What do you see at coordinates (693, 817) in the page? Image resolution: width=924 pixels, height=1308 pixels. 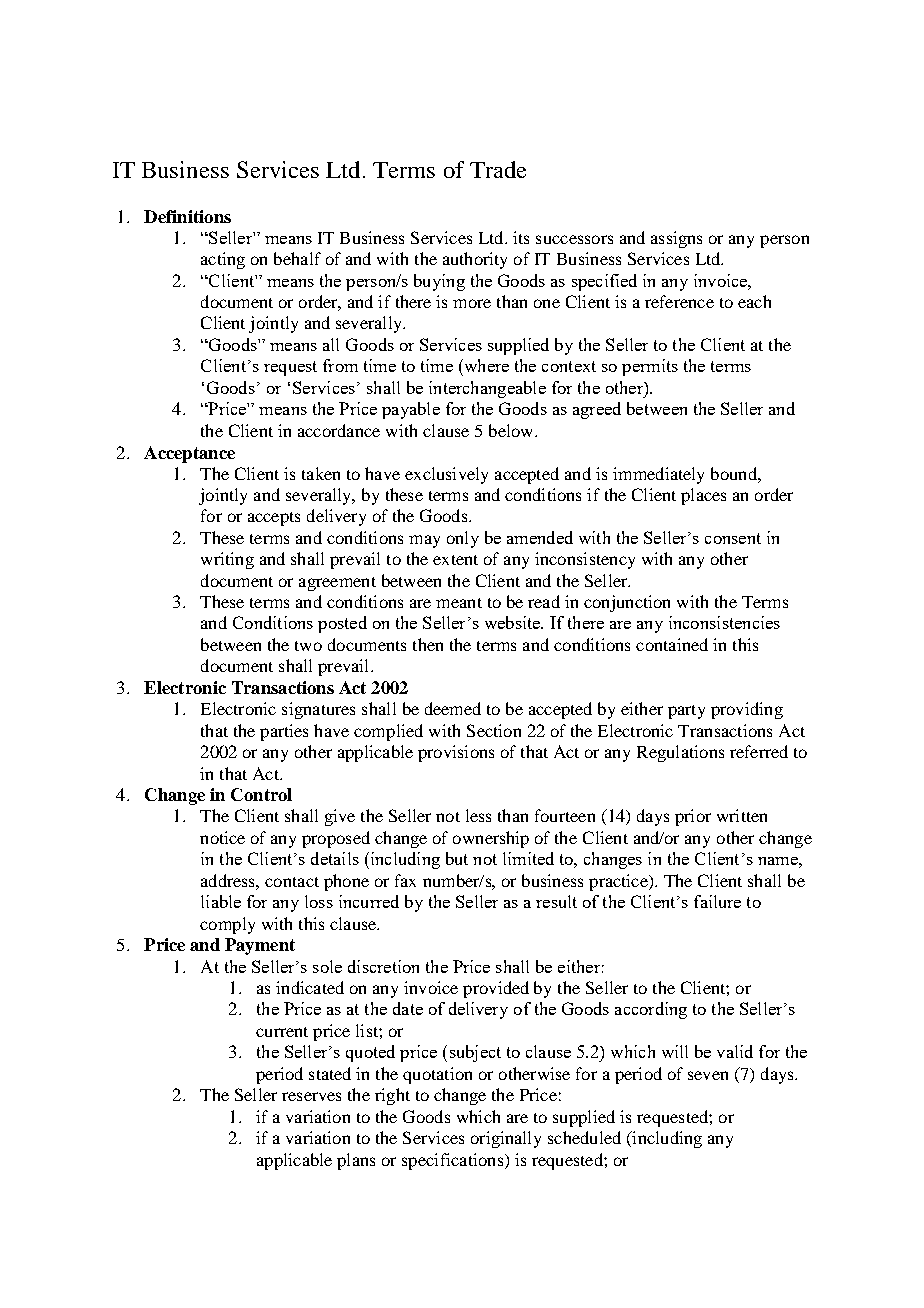 I see `prior` at bounding box center [693, 817].
